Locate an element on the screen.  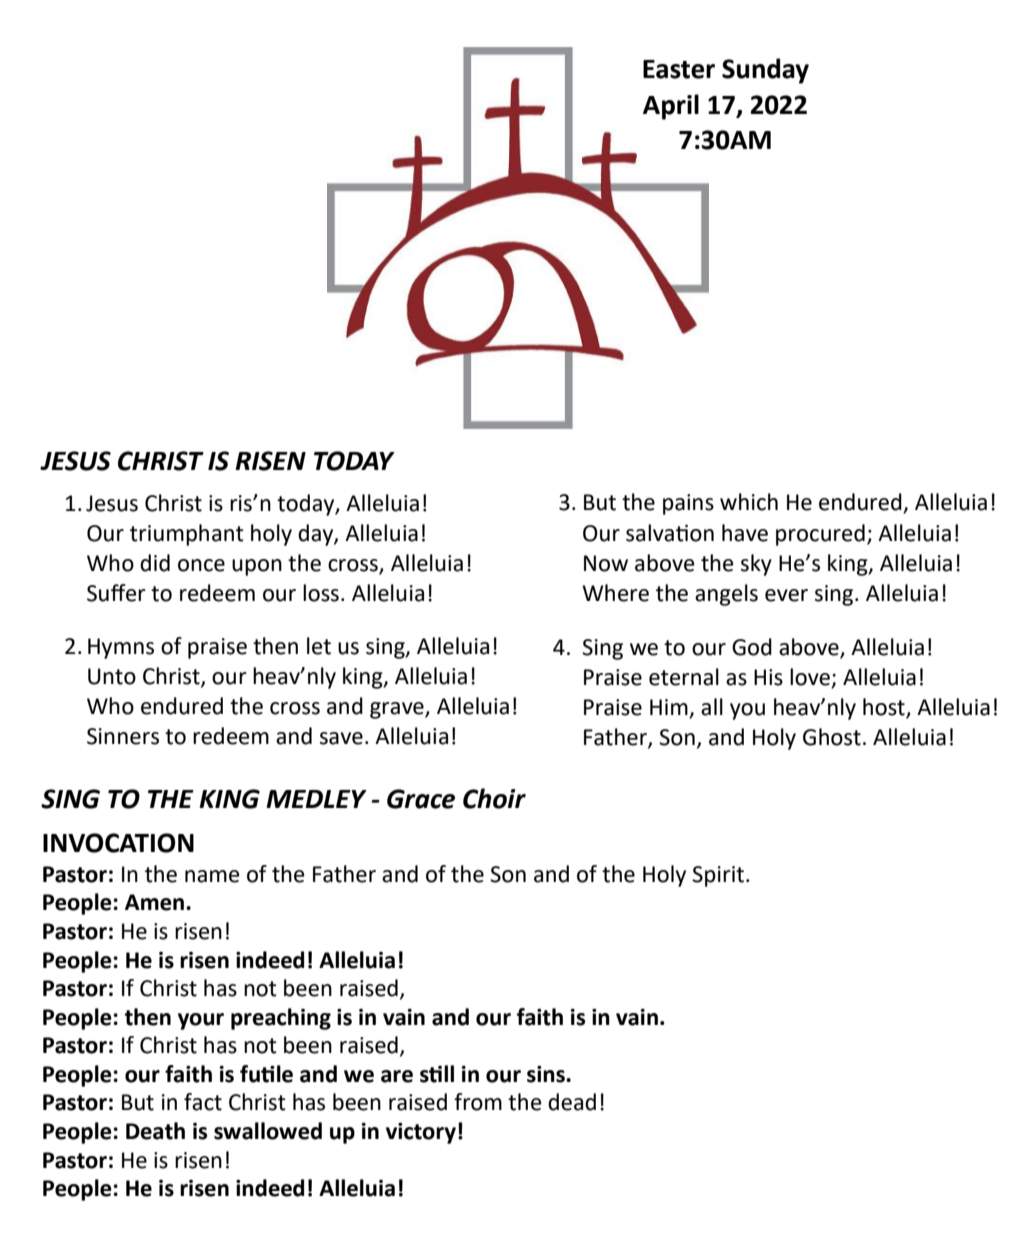
loss is located at coordinates (321, 593).
